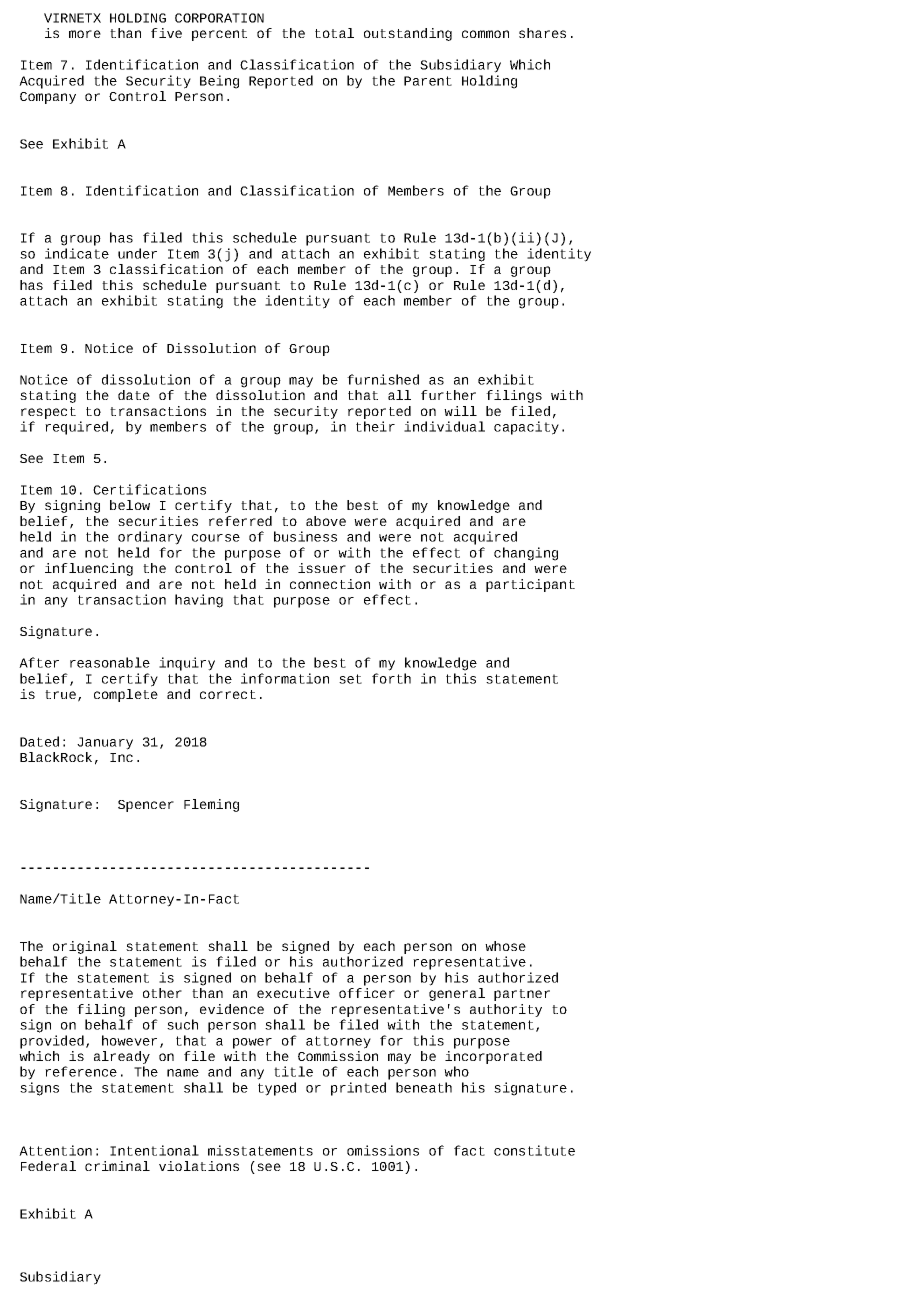 Image resolution: width=924 pixels, height=1308 pixels. I want to click on criminal, so click(117, 1166).
